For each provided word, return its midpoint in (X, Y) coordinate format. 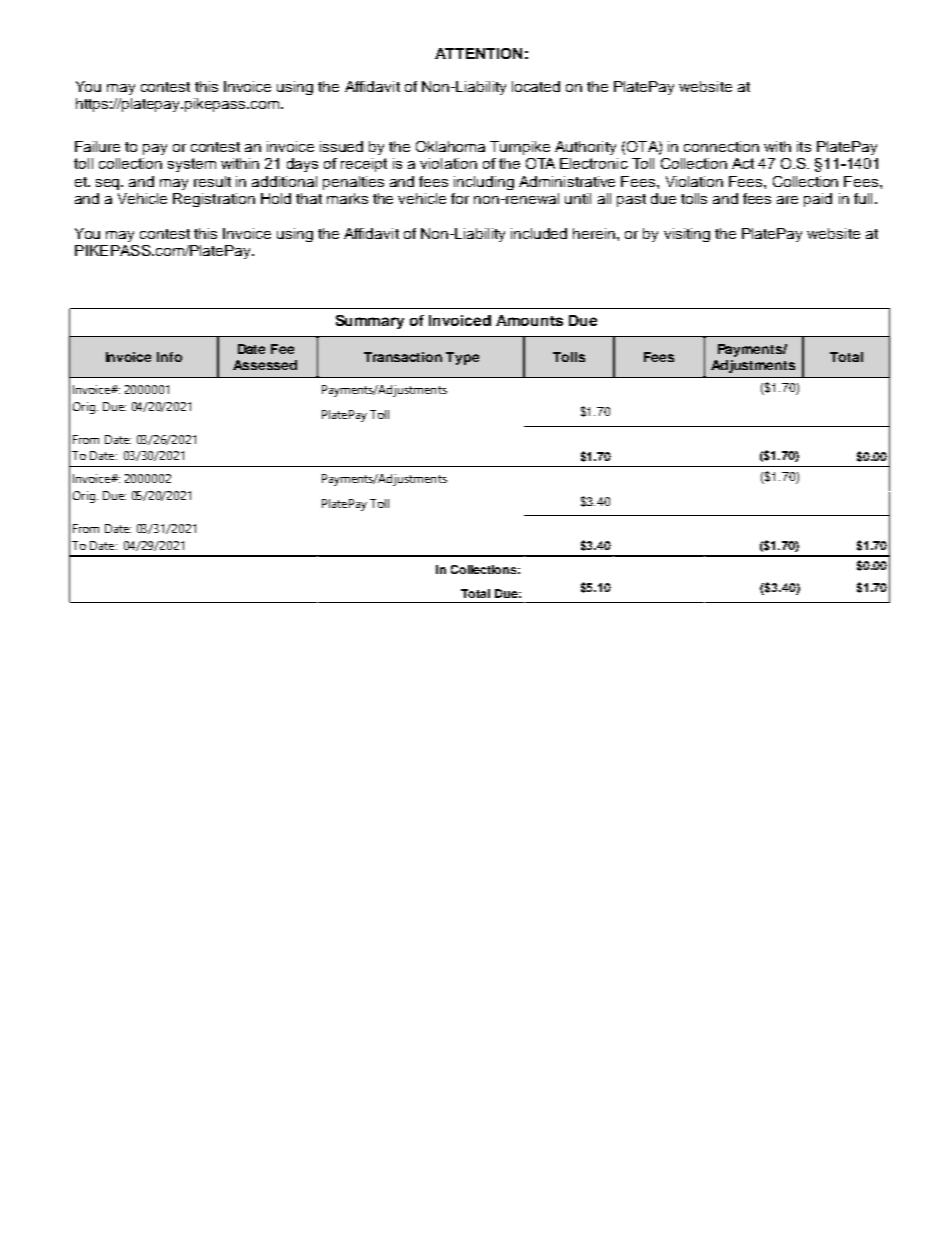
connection (721, 146)
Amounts (529, 320)
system (192, 165)
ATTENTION (478, 53)
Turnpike (520, 148)
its (804, 146)
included (539, 233)
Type (462, 358)
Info (169, 357)
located (536, 86)
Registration (214, 200)
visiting (687, 235)
